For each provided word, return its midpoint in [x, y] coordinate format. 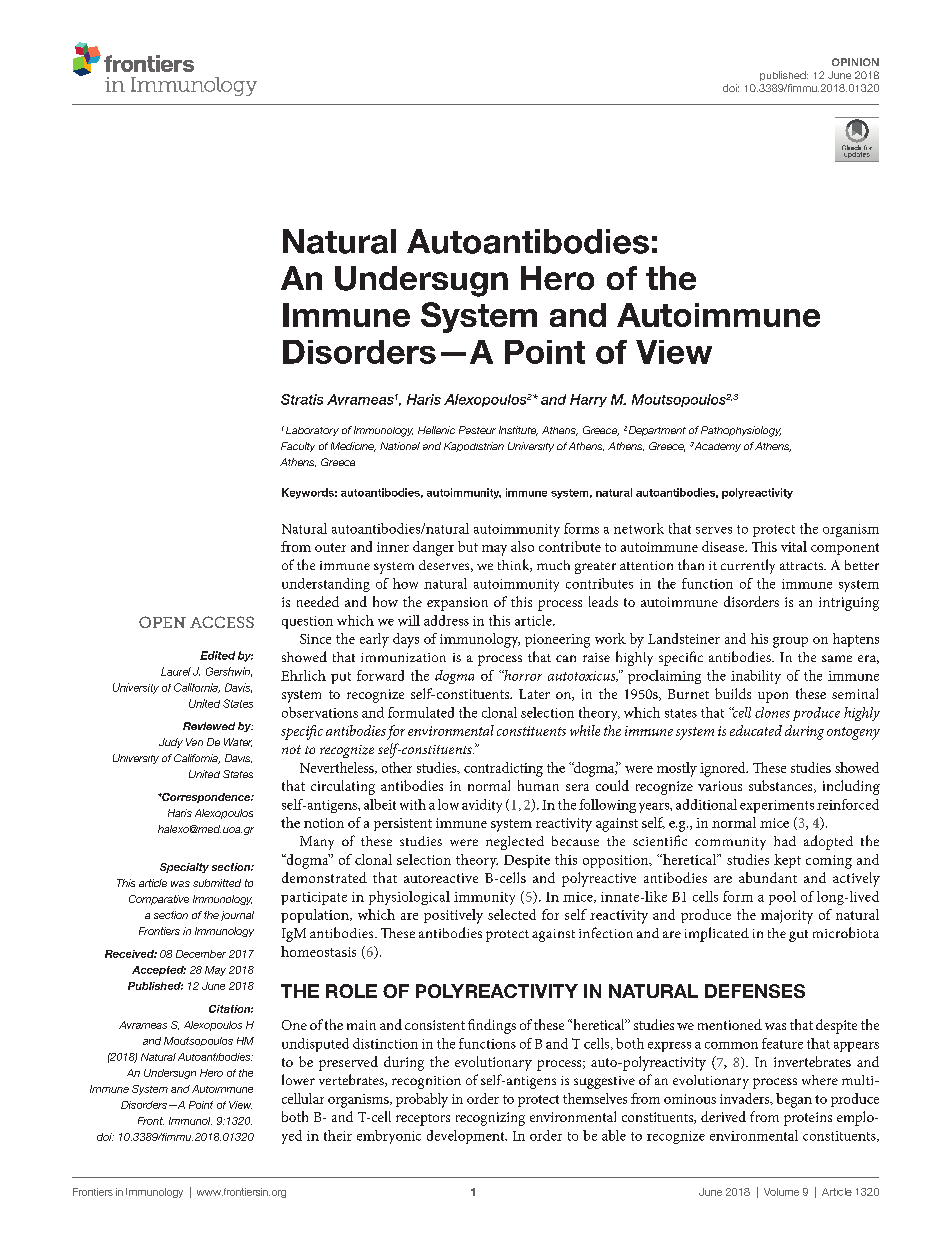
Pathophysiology [741, 431]
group [790, 642]
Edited [217, 655]
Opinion [855, 62]
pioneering [557, 641]
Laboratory [312, 431]
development [467, 1137]
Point [201, 1105]
